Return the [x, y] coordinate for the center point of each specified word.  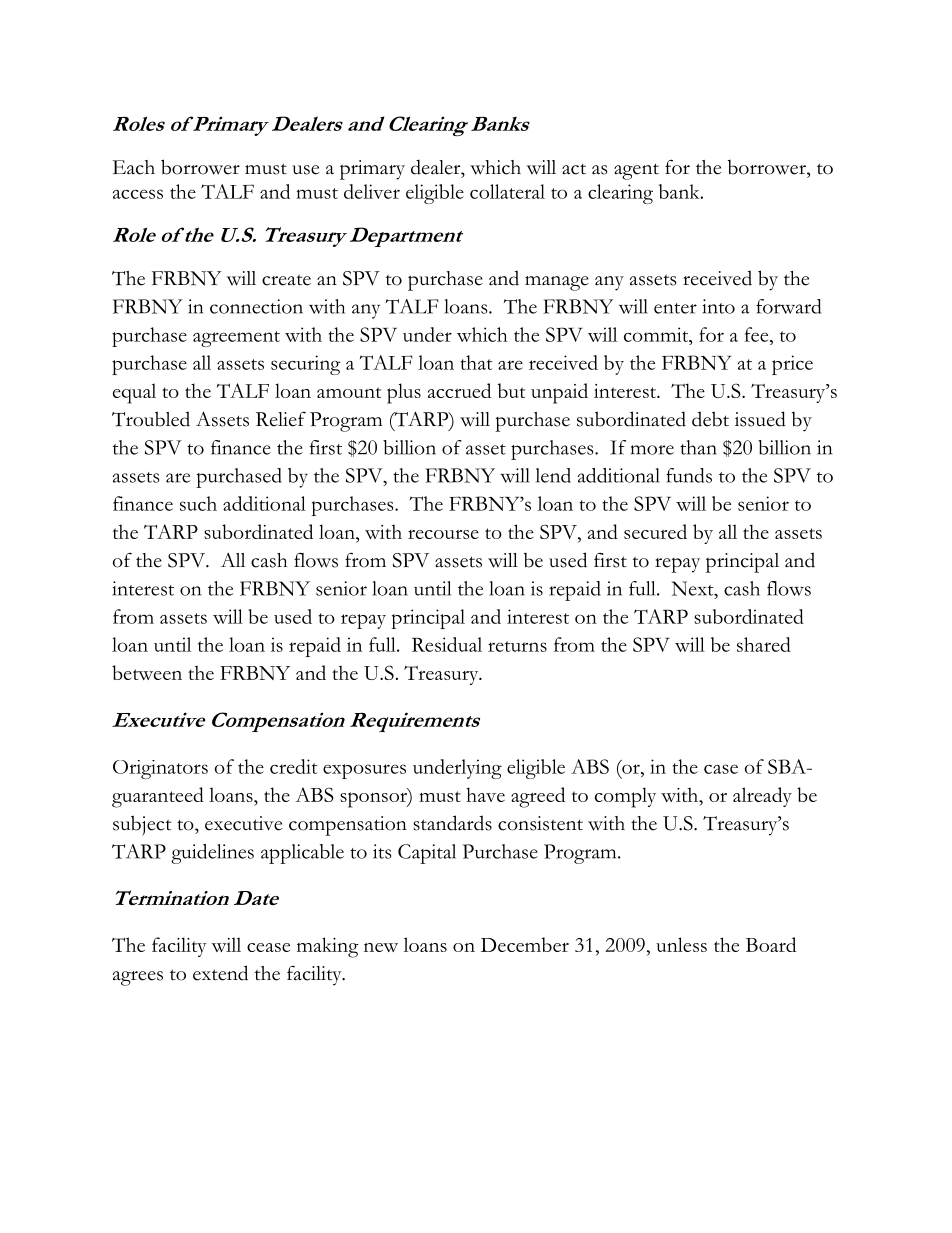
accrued [459, 390]
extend [220, 973]
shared [764, 644]
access [138, 194]
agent [636, 171]
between [147, 672]
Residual [447, 644]
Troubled [151, 419]
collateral [507, 191]
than [698, 447]
